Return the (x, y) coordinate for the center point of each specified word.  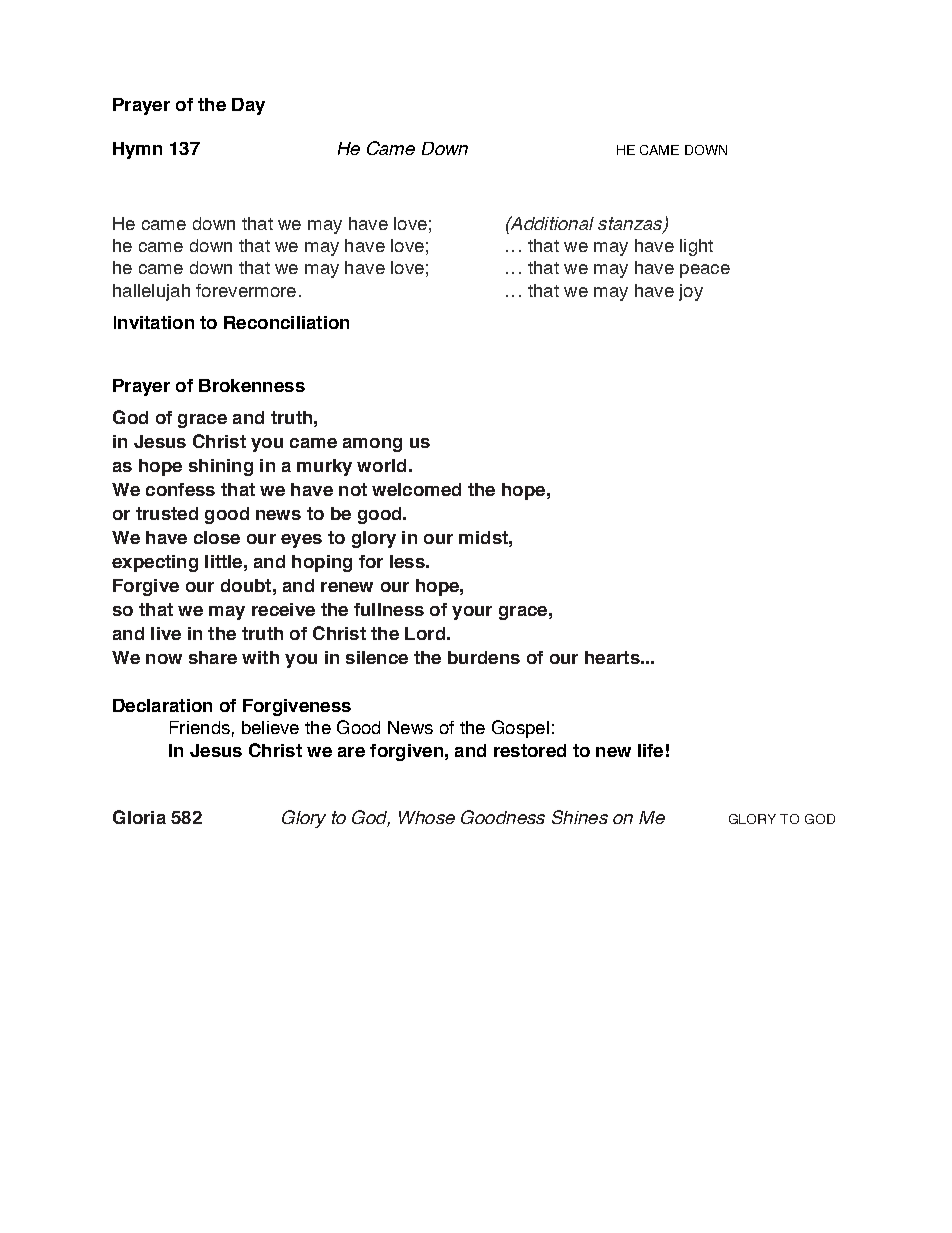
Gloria (139, 817)
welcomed (416, 489)
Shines (580, 817)
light (696, 247)
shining (221, 467)
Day (248, 106)
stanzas (631, 224)
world (381, 465)
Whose (427, 817)
